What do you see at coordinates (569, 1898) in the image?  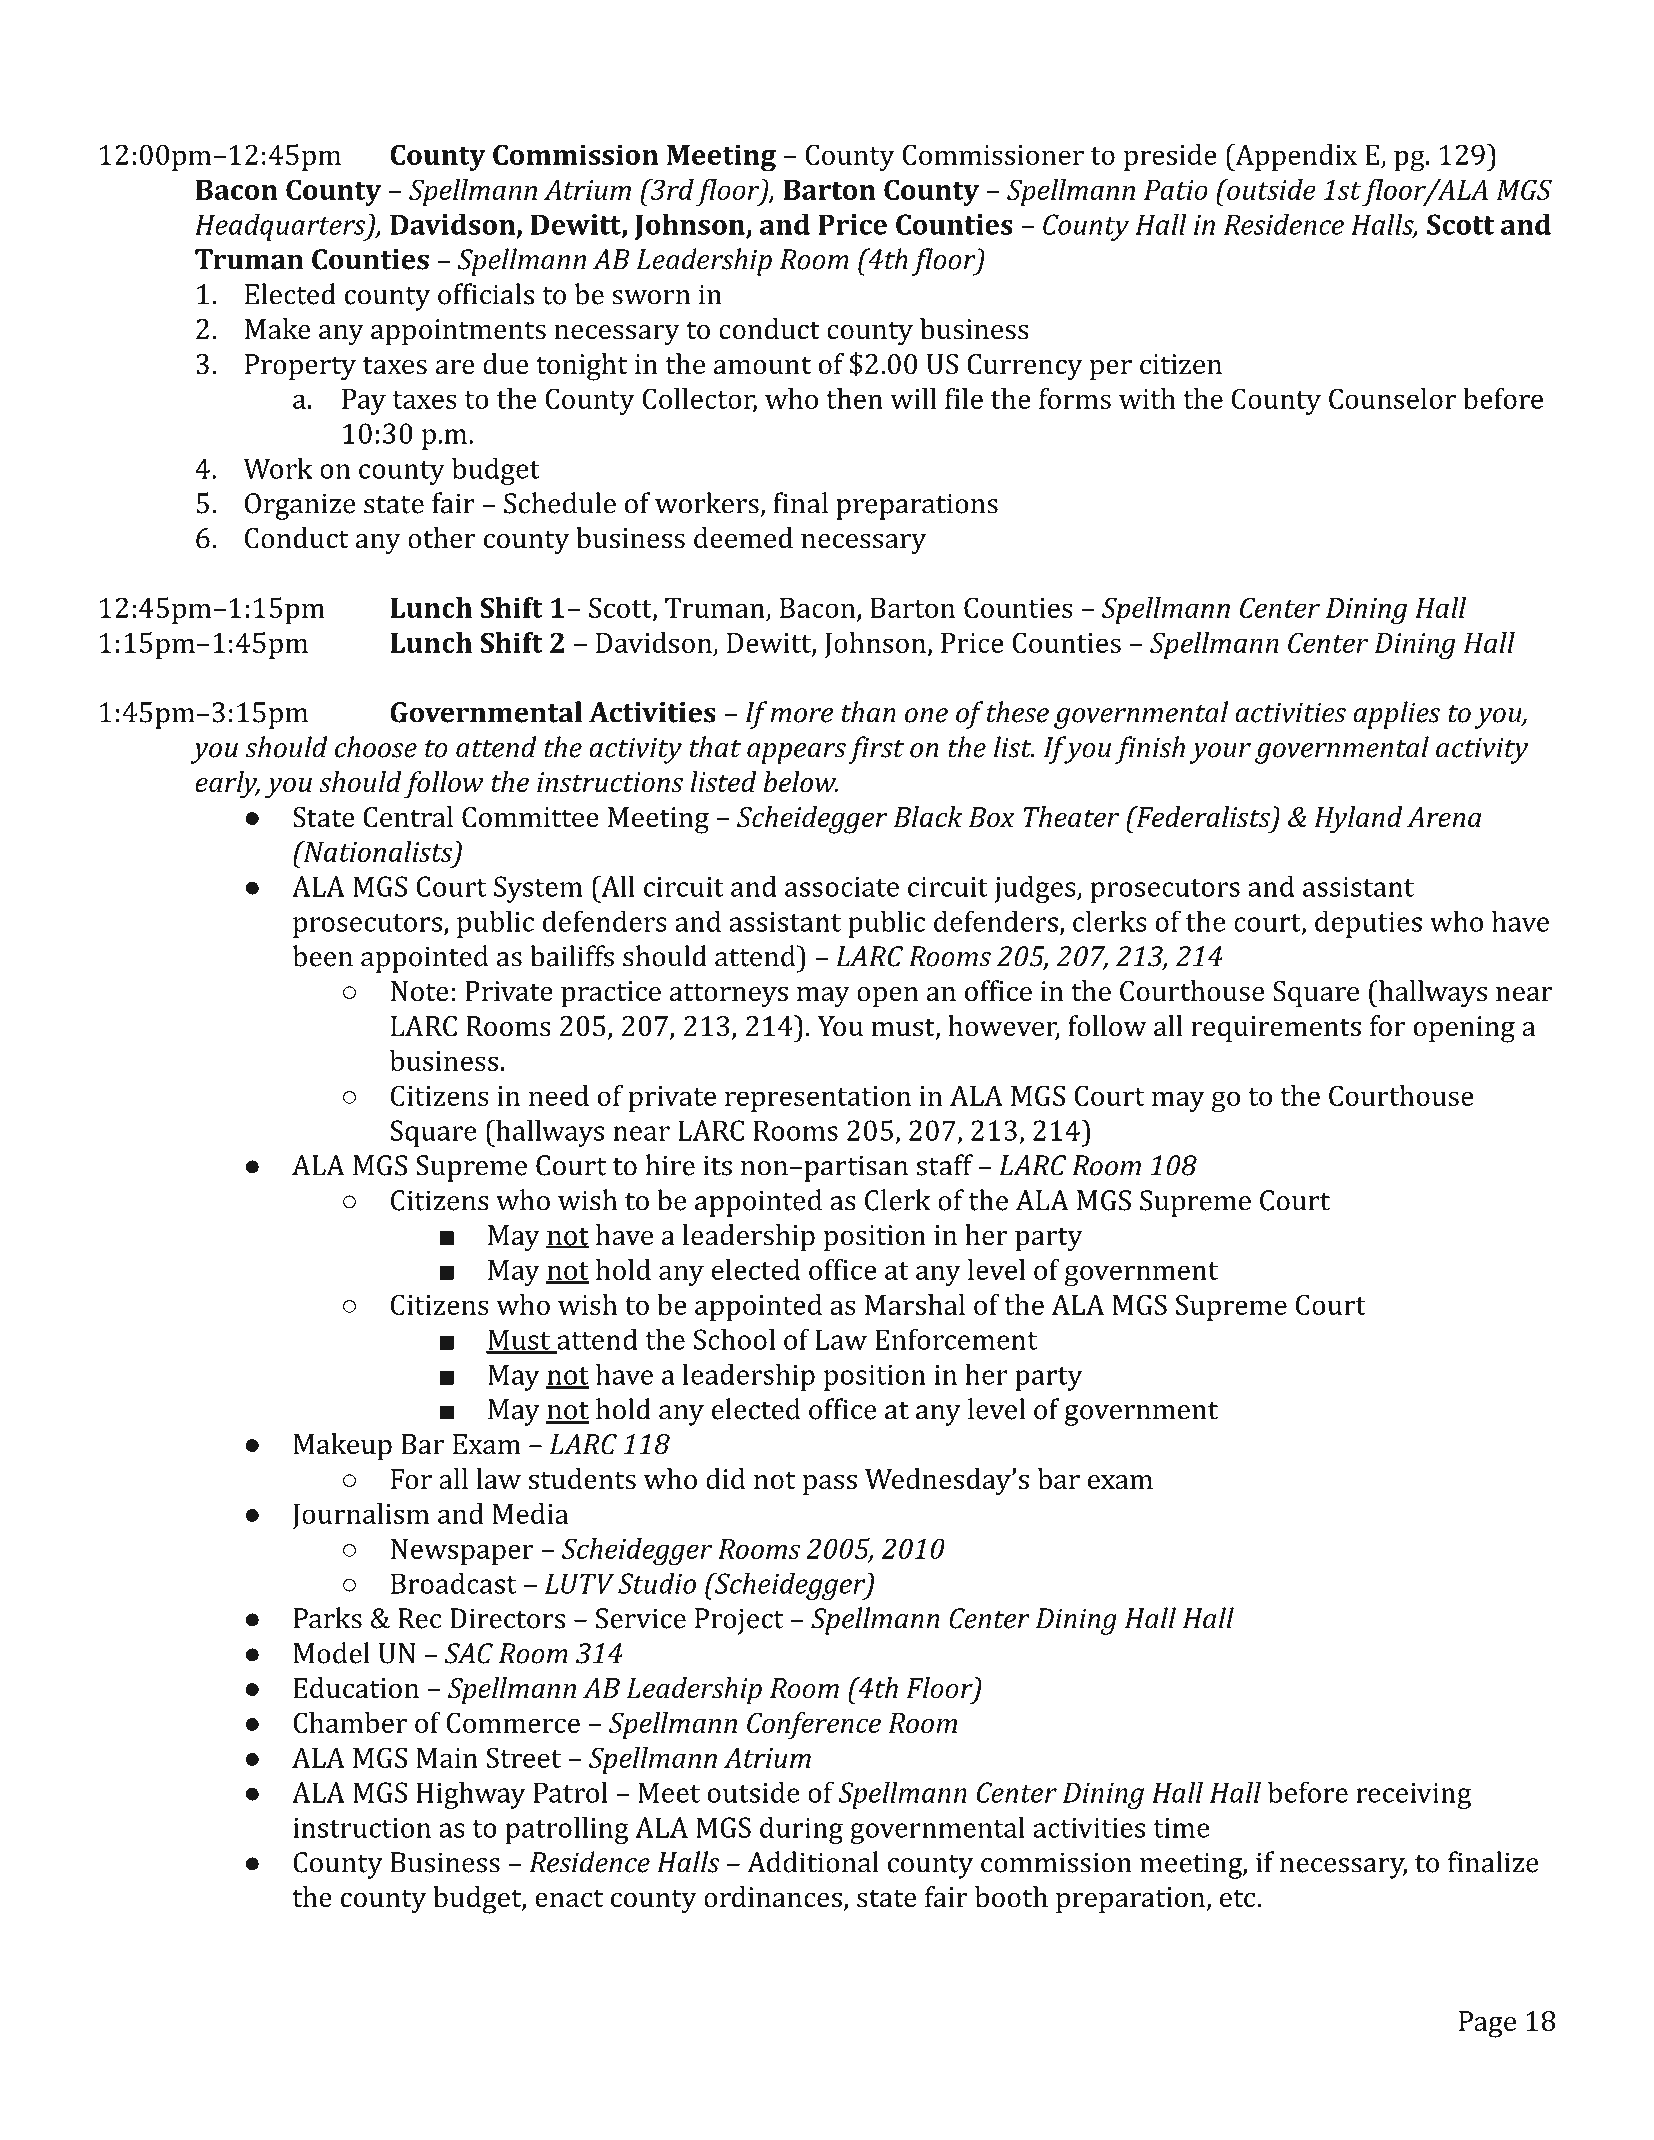 I see `enact` at bounding box center [569, 1898].
